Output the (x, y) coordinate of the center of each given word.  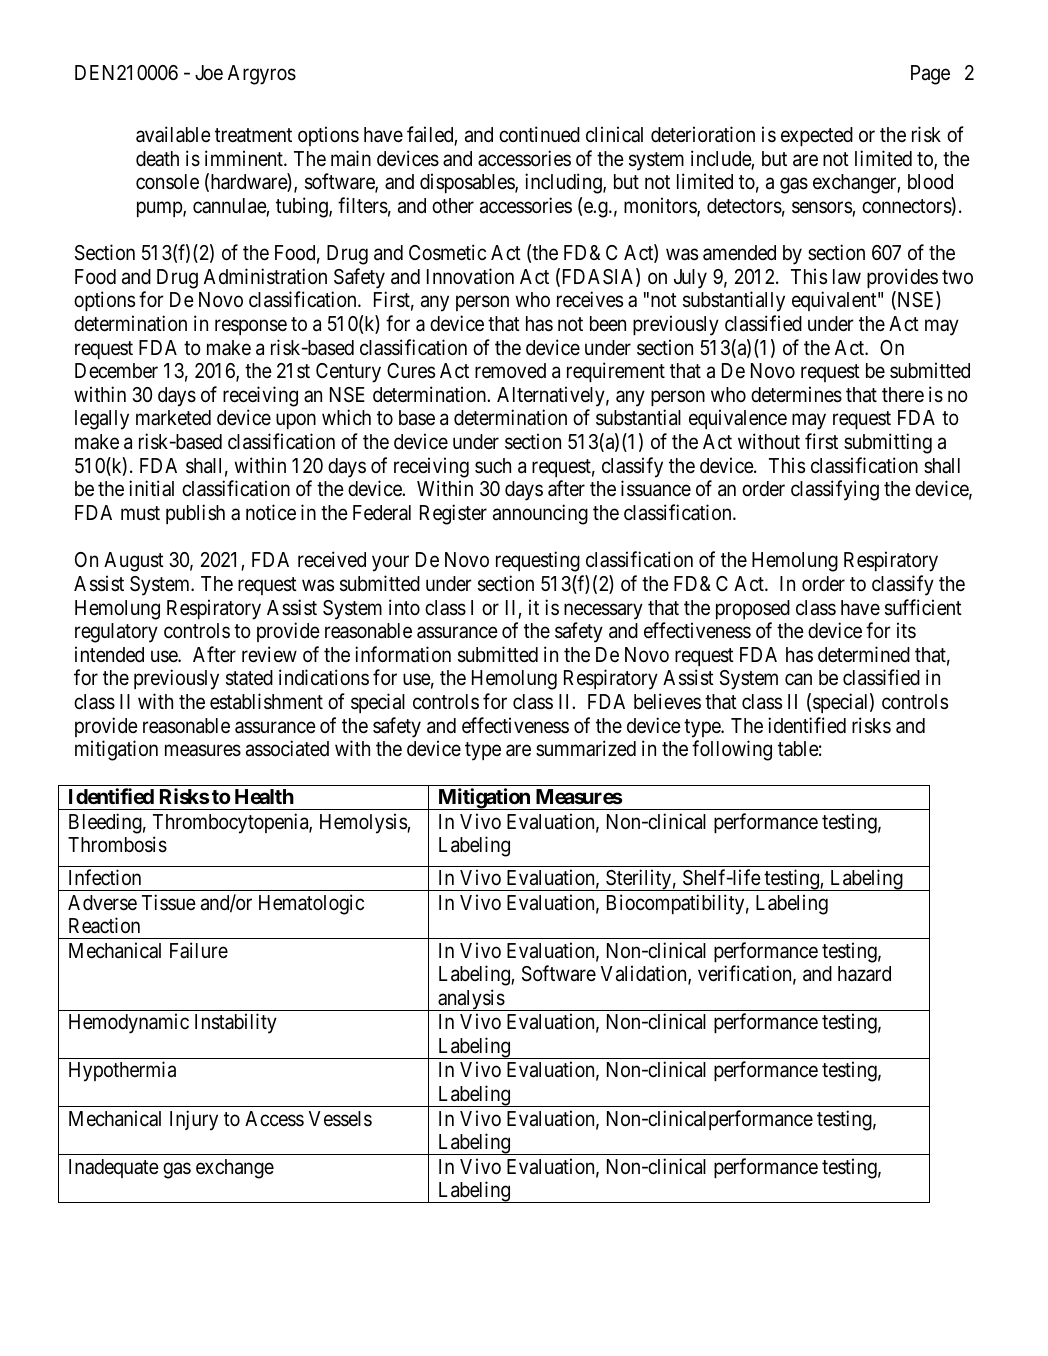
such (493, 466)
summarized (586, 748)
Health (264, 796)
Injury (194, 1120)
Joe (209, 73)
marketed (173, 418)
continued (539, 134)
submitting (888, 443)
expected (817, 136)
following (732, 750)
